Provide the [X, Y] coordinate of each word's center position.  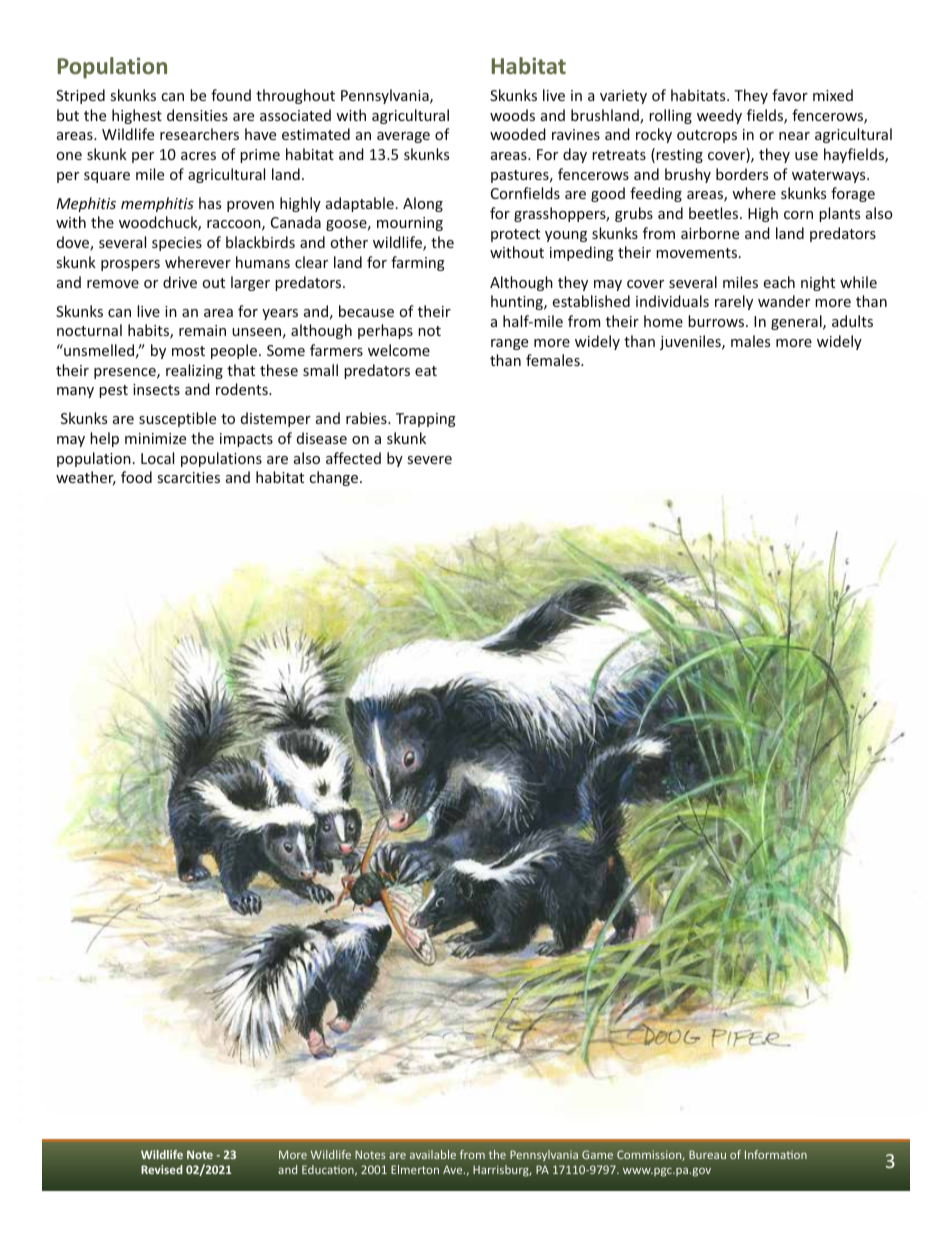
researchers [199, 134]
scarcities [189, 477]
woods [512, 115]
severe [430, 460]
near [794, 136]
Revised [162, 1169]
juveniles [691, 342]
